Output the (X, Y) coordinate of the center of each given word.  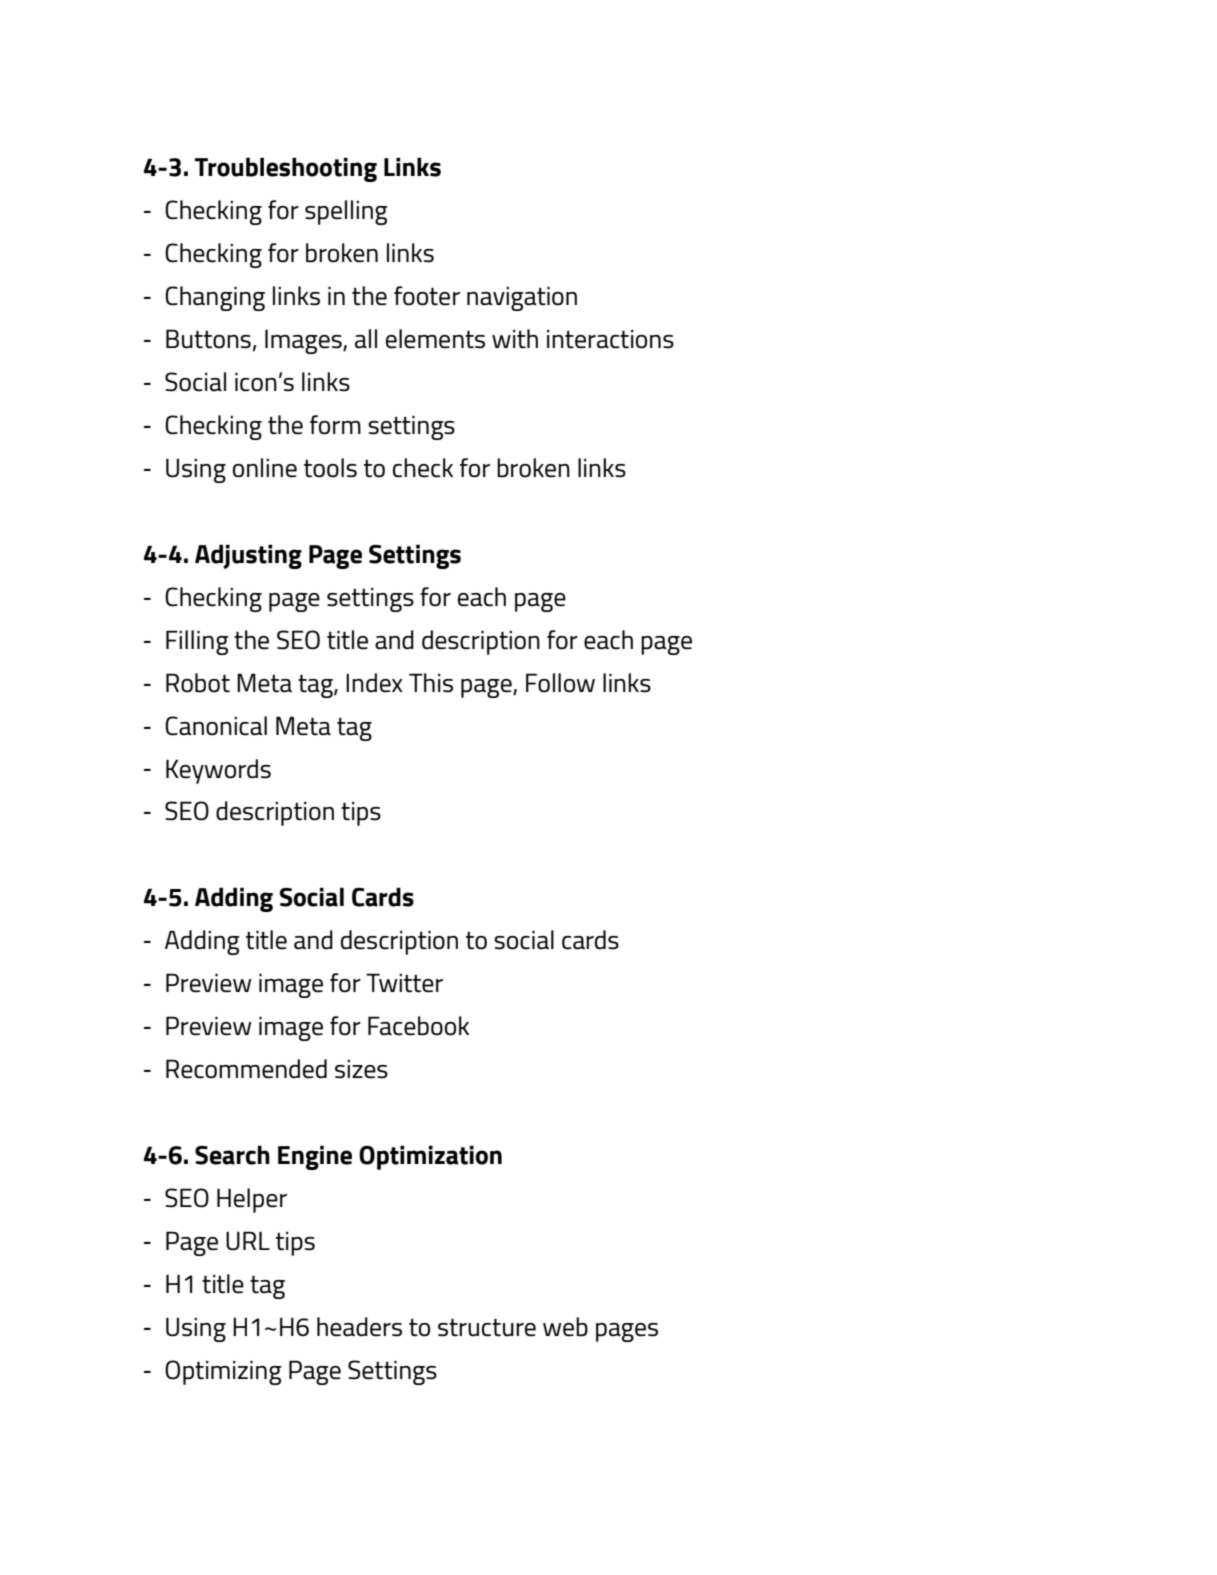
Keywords (218, 771)
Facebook (418, 1026)
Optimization (430, 1157)
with (515, 339)
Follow (560, 683)
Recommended (246, 1069)
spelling (346, 212)
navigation (522, 298)
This (431, 683)
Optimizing (223, 1372)
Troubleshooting (286, 169)
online (265, 468)
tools (330, 468)
